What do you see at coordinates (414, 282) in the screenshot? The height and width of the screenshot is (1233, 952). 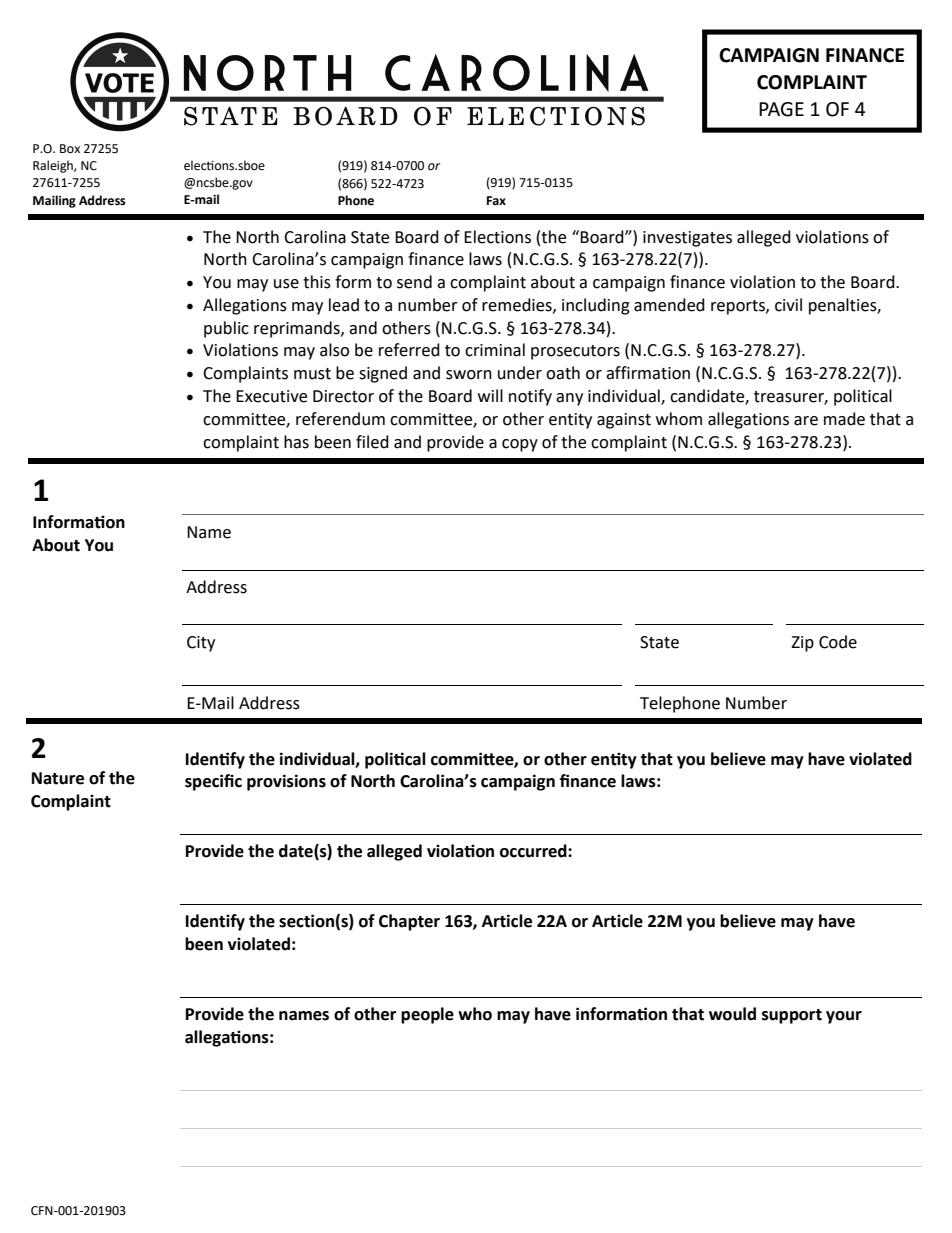 I see `send` at bounding box center [414, 282].
